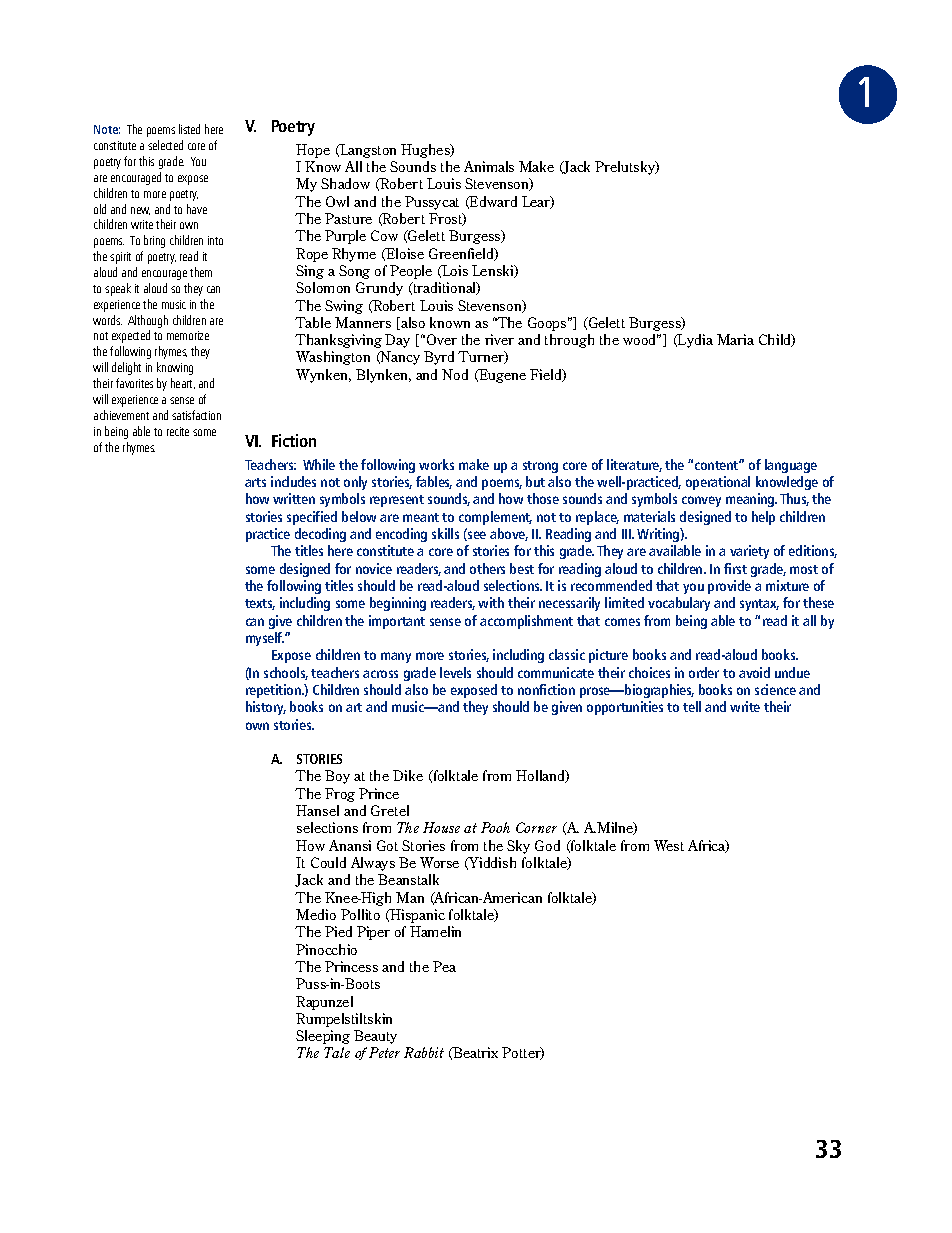  What do you see at coordinates (491, 602) in the image?
I see `with` at bounding box center [491, 602].
